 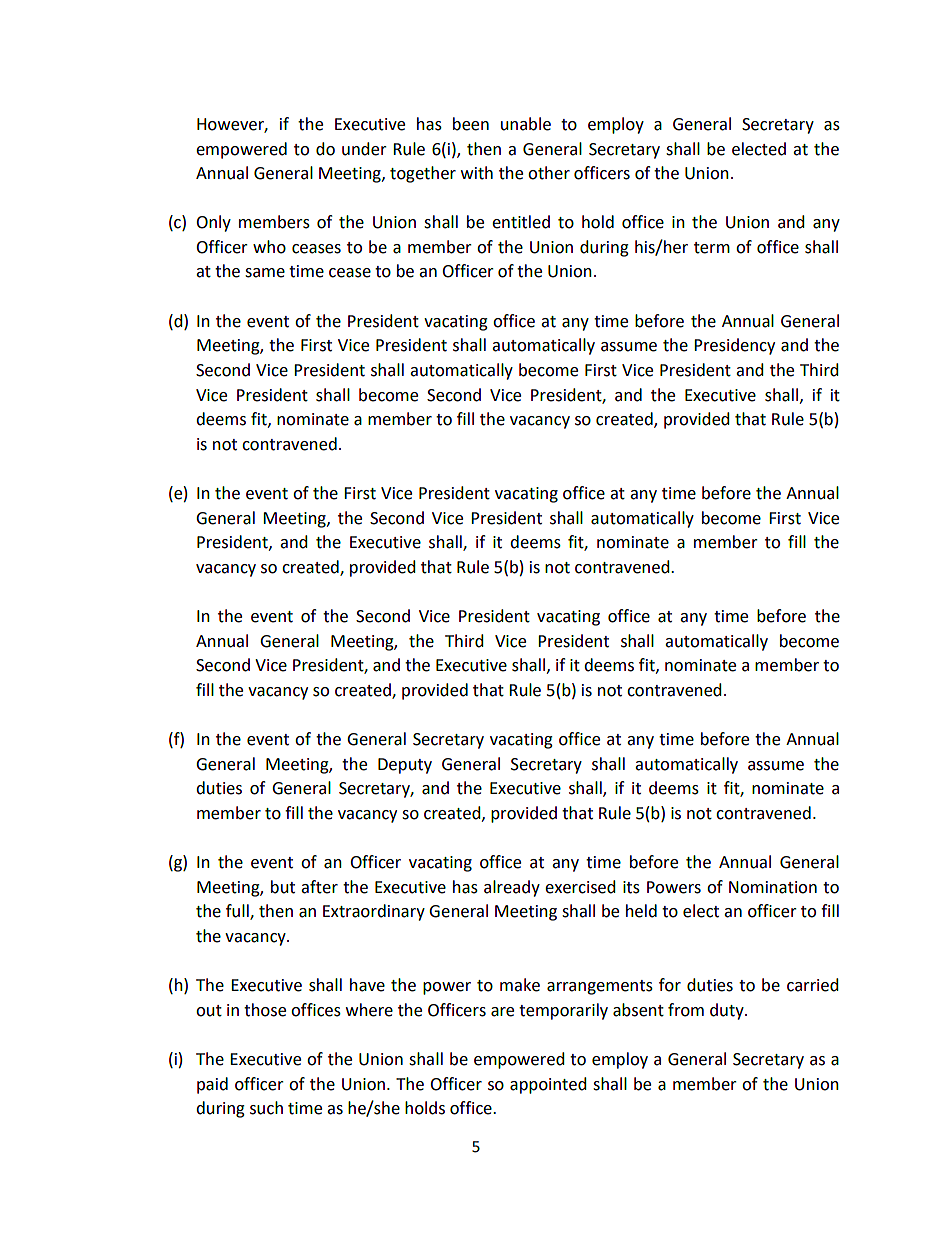 What do you see at coordinates (548, 1085) in the image?
I see `appointed` at bounding box center [548, 1085].
